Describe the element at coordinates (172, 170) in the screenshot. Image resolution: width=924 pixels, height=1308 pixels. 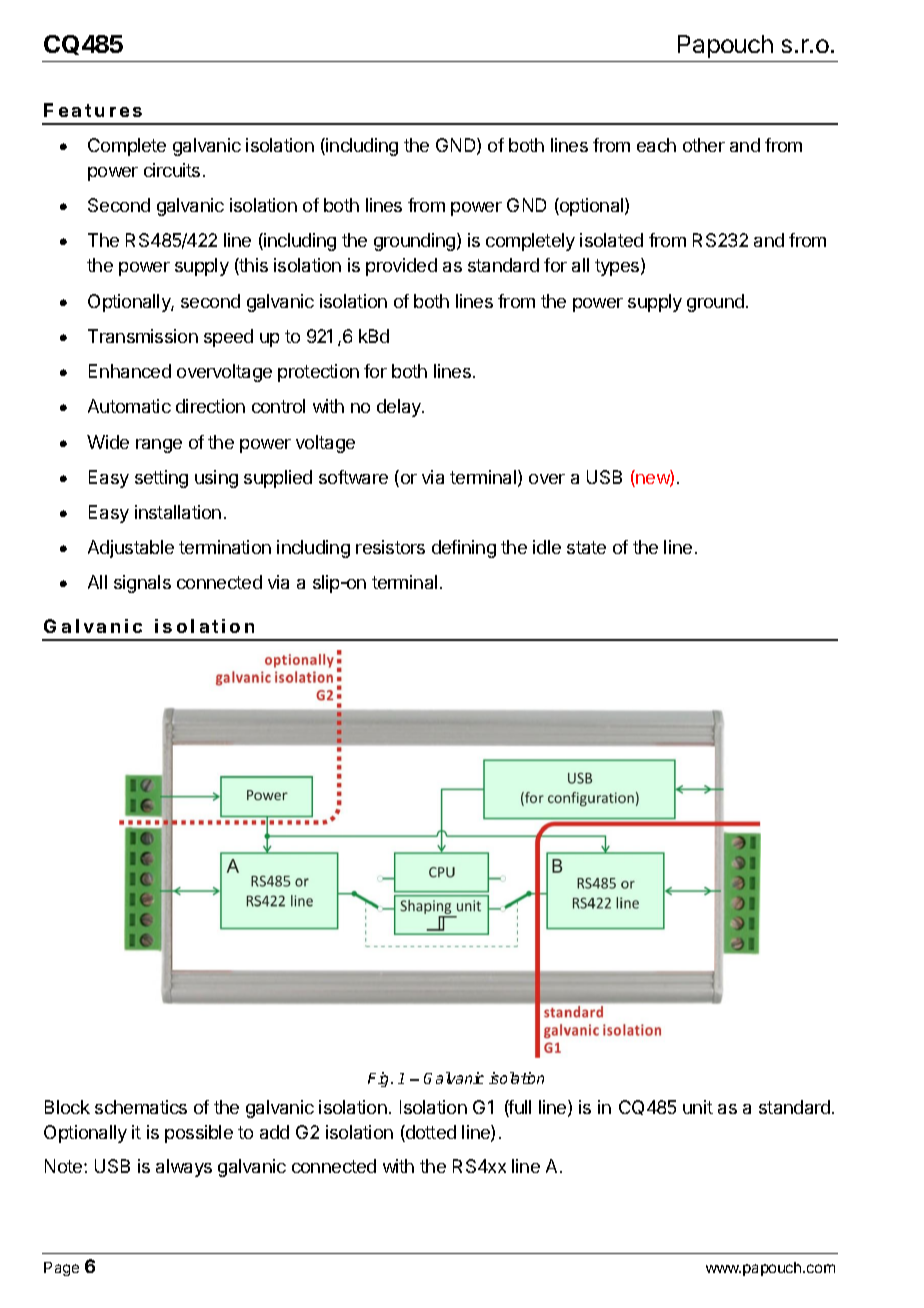
I see `circuits` at that location.
